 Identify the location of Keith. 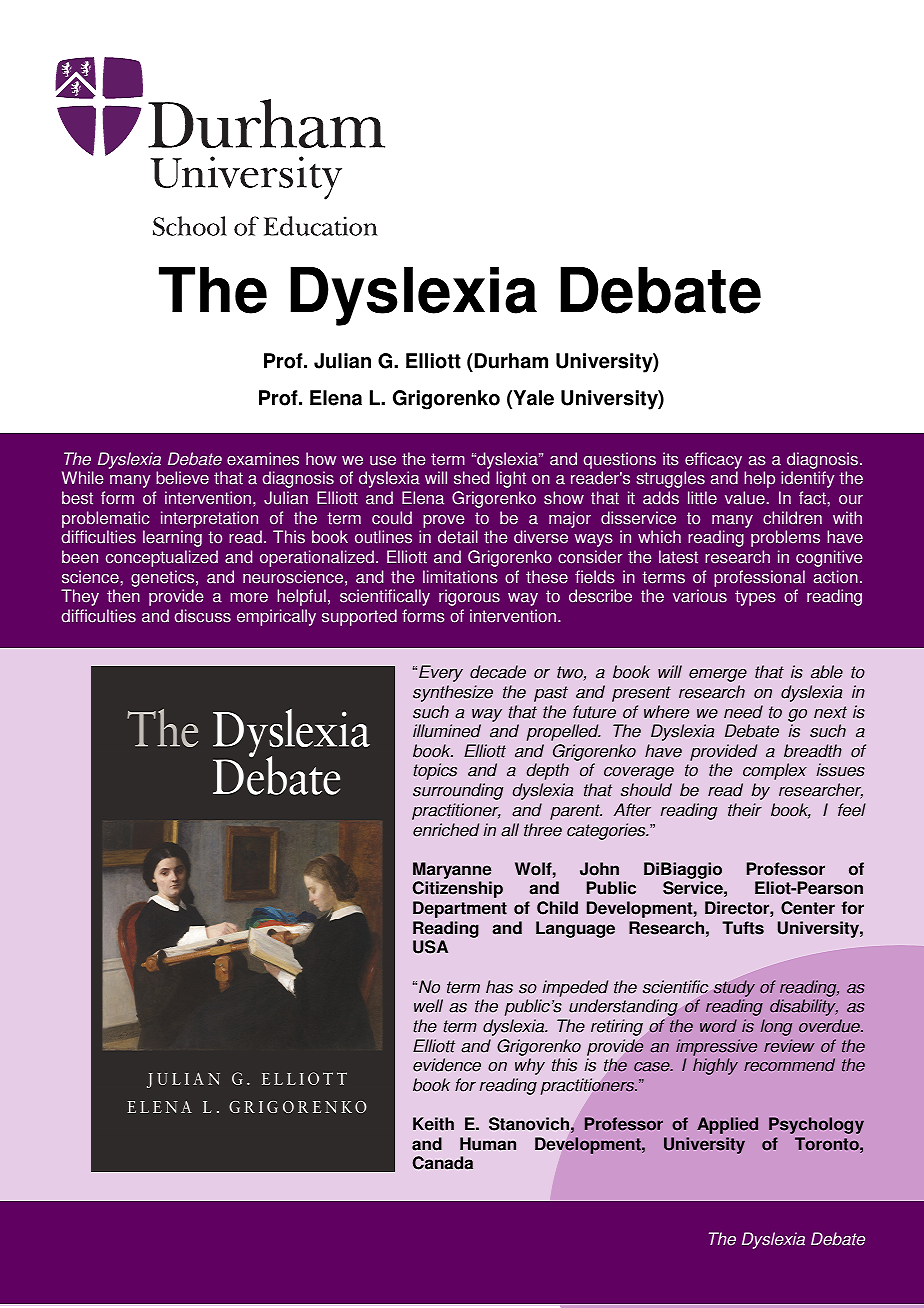
(433, 1124).
